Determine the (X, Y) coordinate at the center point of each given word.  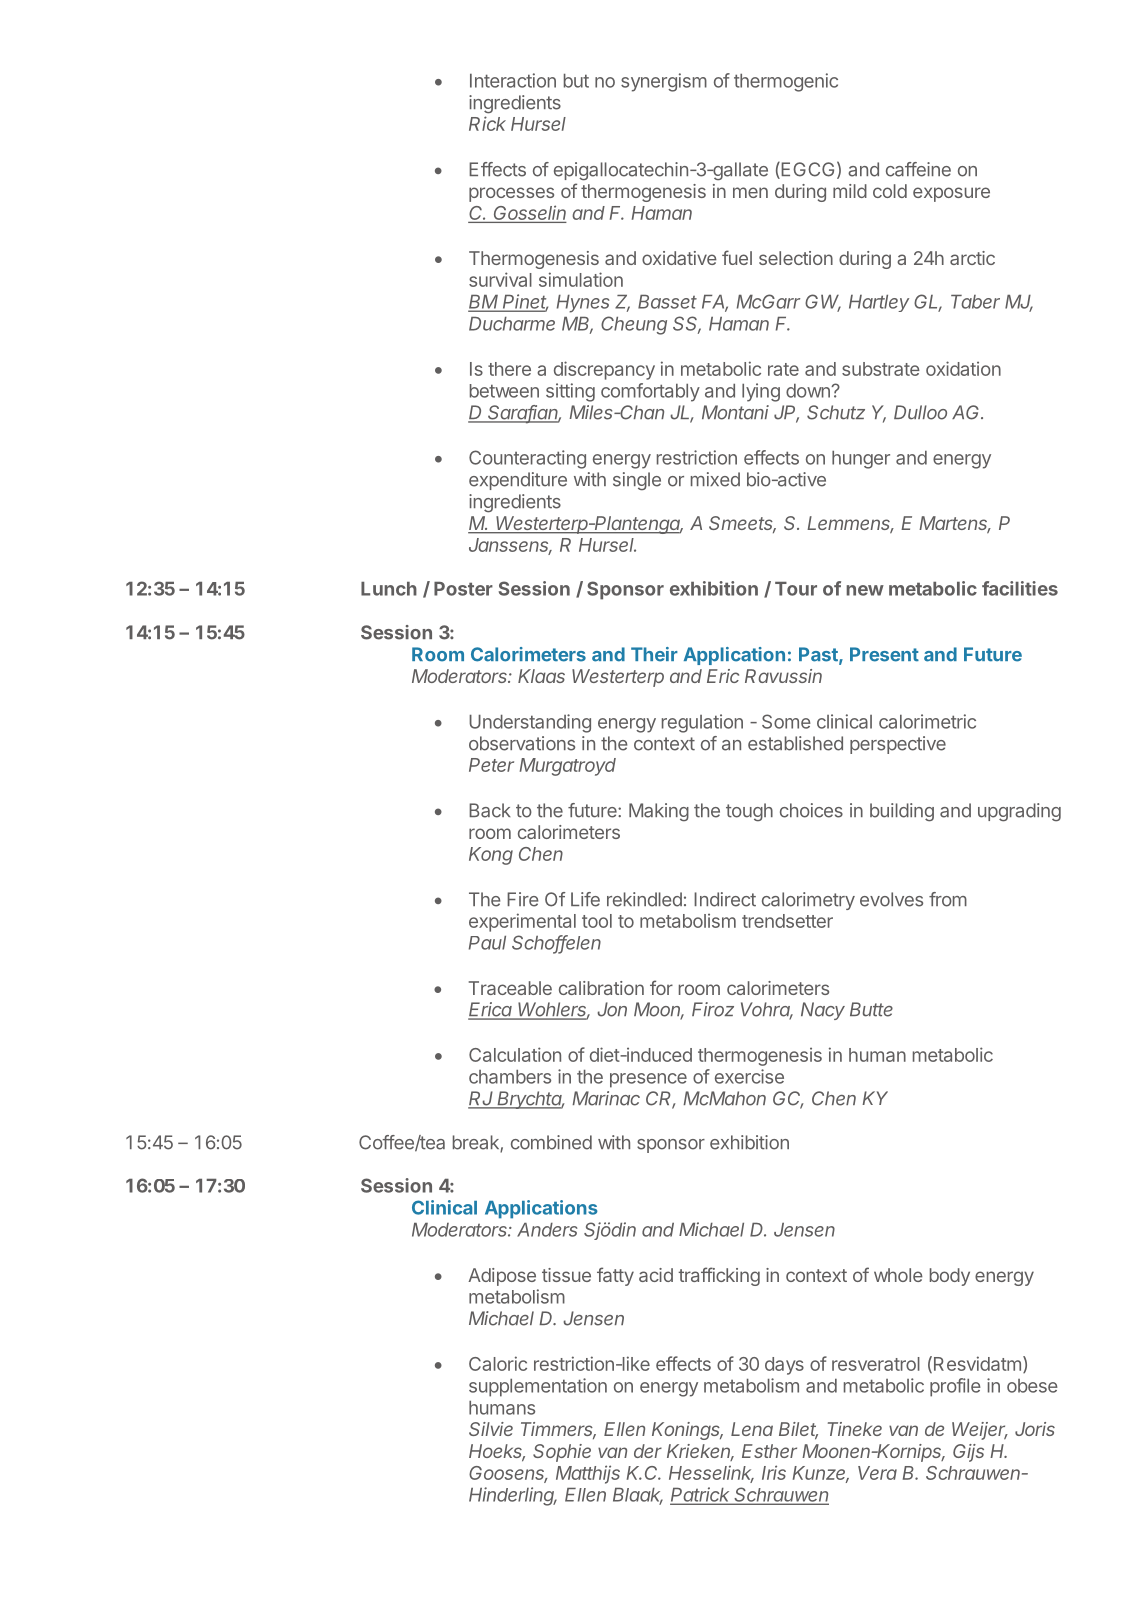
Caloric (498, 1363)
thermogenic (786, 82)
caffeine (918, 169)
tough (749, 812)
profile (955, 1387)
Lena (752, 1429)
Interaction (513, 80)
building (902, 812)
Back (490, 810)
